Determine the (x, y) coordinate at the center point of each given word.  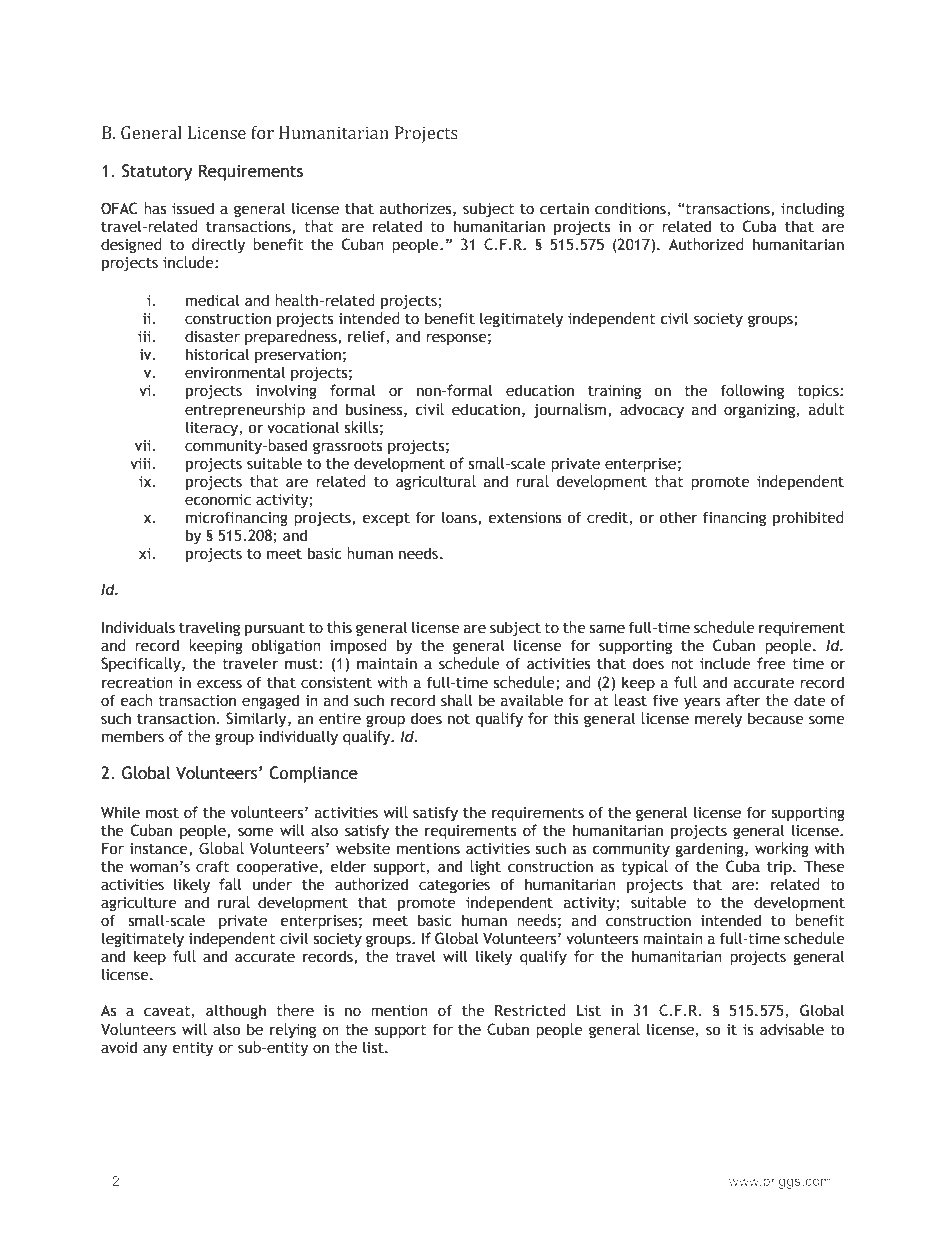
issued (193, 208)
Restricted (530, 1010)
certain (564, 209)
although (236, 1011)
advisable (792, 1029)
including (812, 209)
